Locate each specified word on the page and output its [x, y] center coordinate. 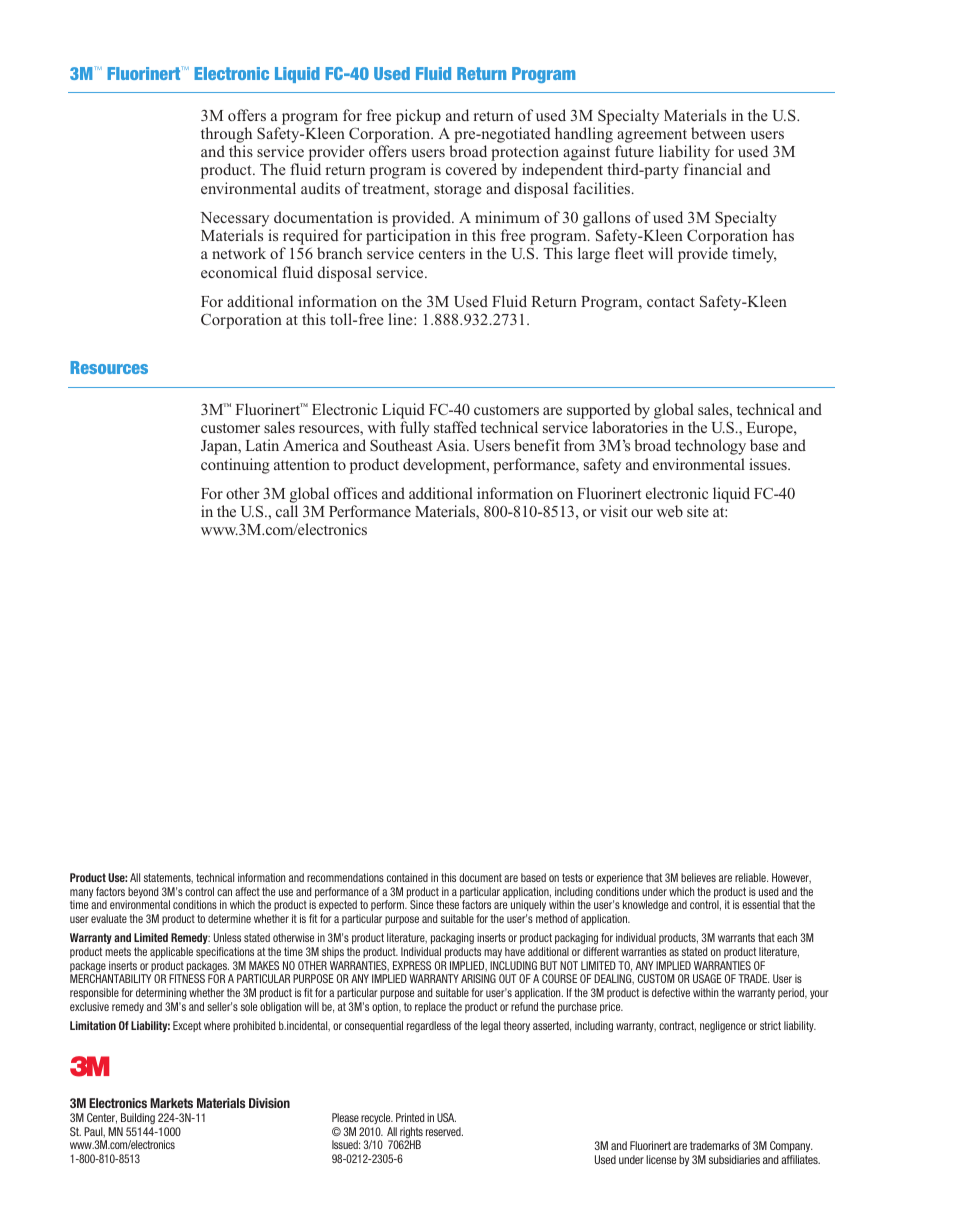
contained [407, 877]
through [226, 135]
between [718, 133]
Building [138, 1118]
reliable [751, 877]
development [445, 466]
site [698, 511]
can [224, 892]
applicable [171, 952]
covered [471, 169]
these [447, 904]
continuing [235, 466]
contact [671, 302]
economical [239, 272]
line [401, 319]
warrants [736, 937]
